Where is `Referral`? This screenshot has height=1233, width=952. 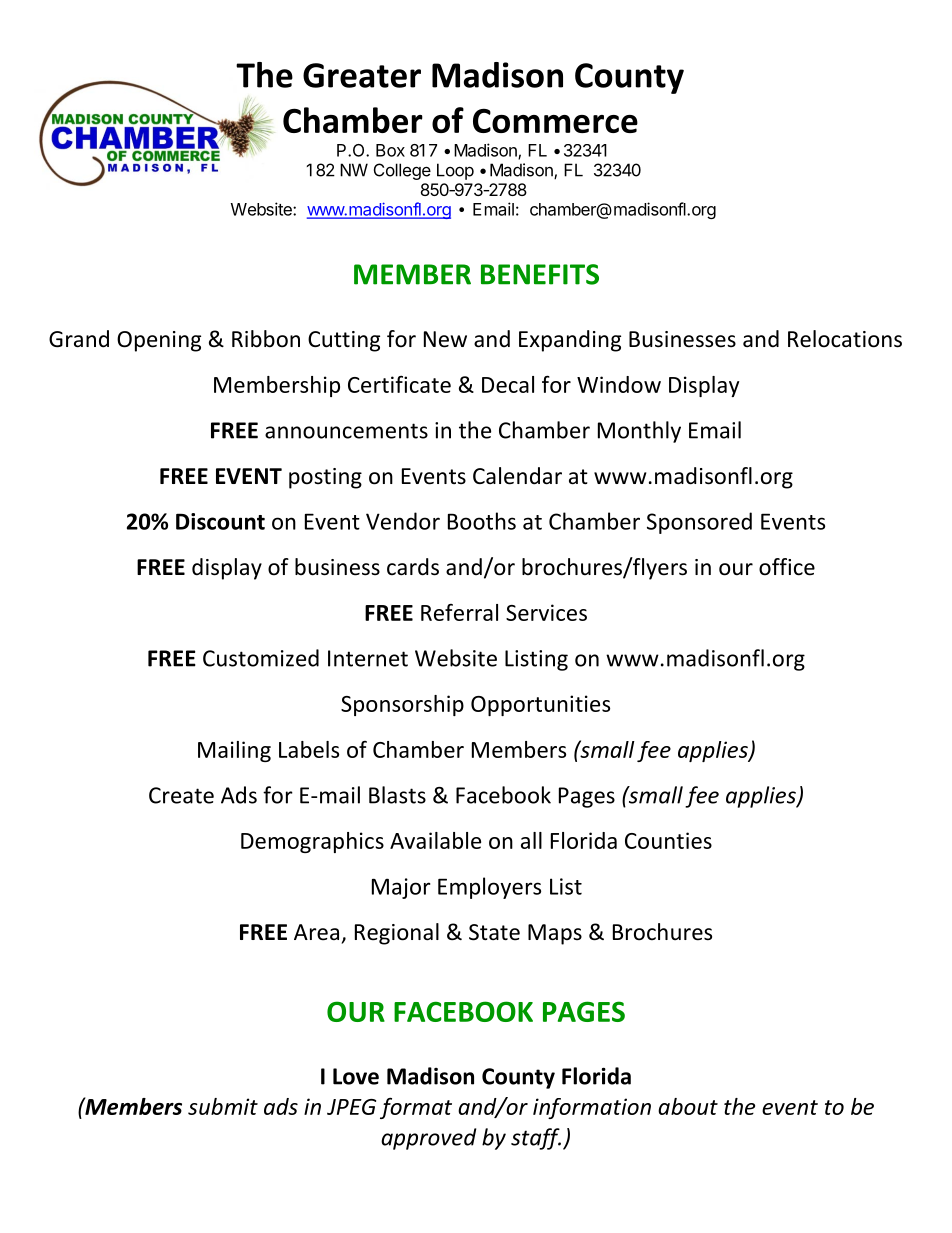 Referral is located at coordinates (459, 612).
